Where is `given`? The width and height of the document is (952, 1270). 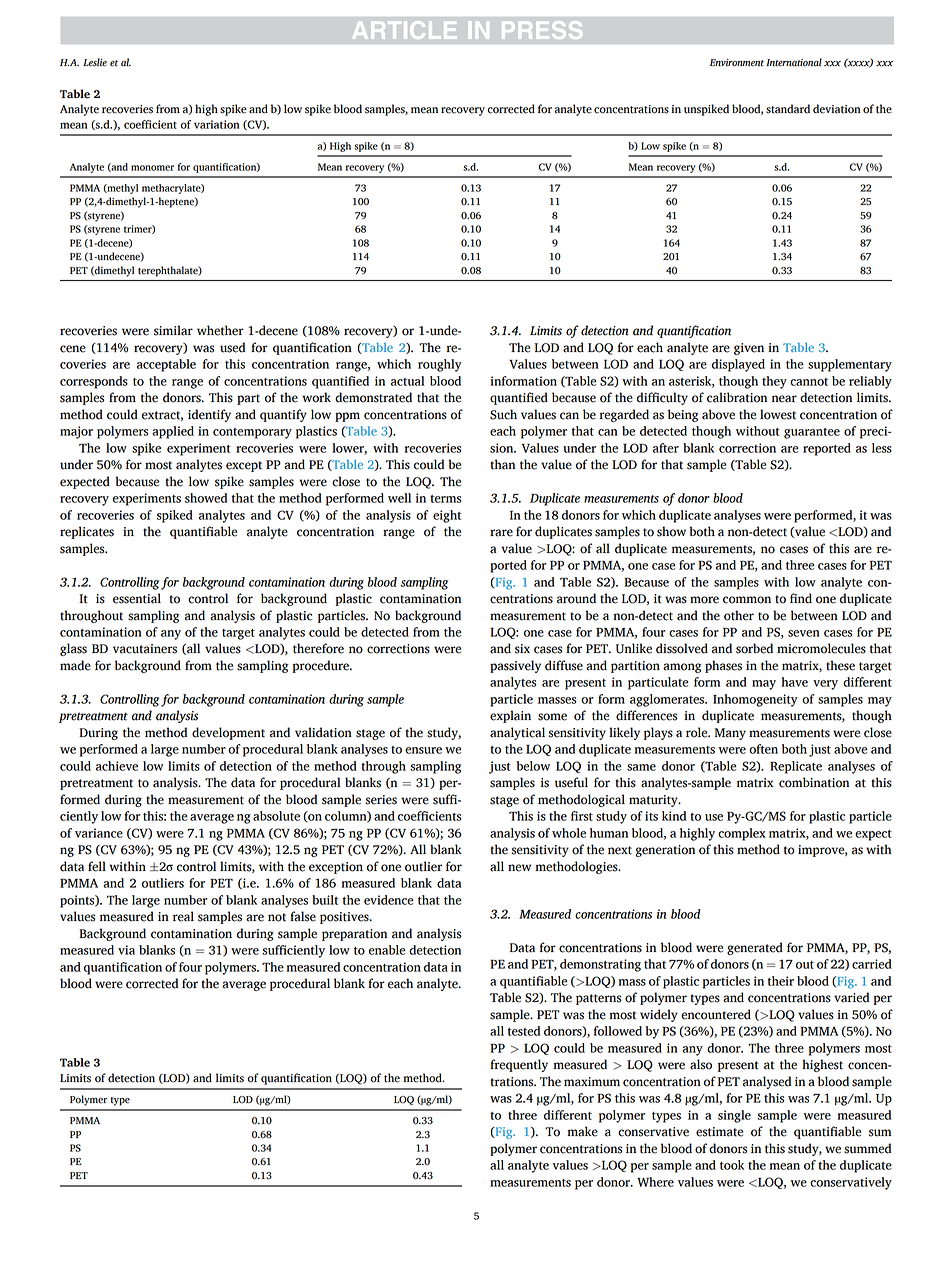
given is located at coordinates (749, 349).
